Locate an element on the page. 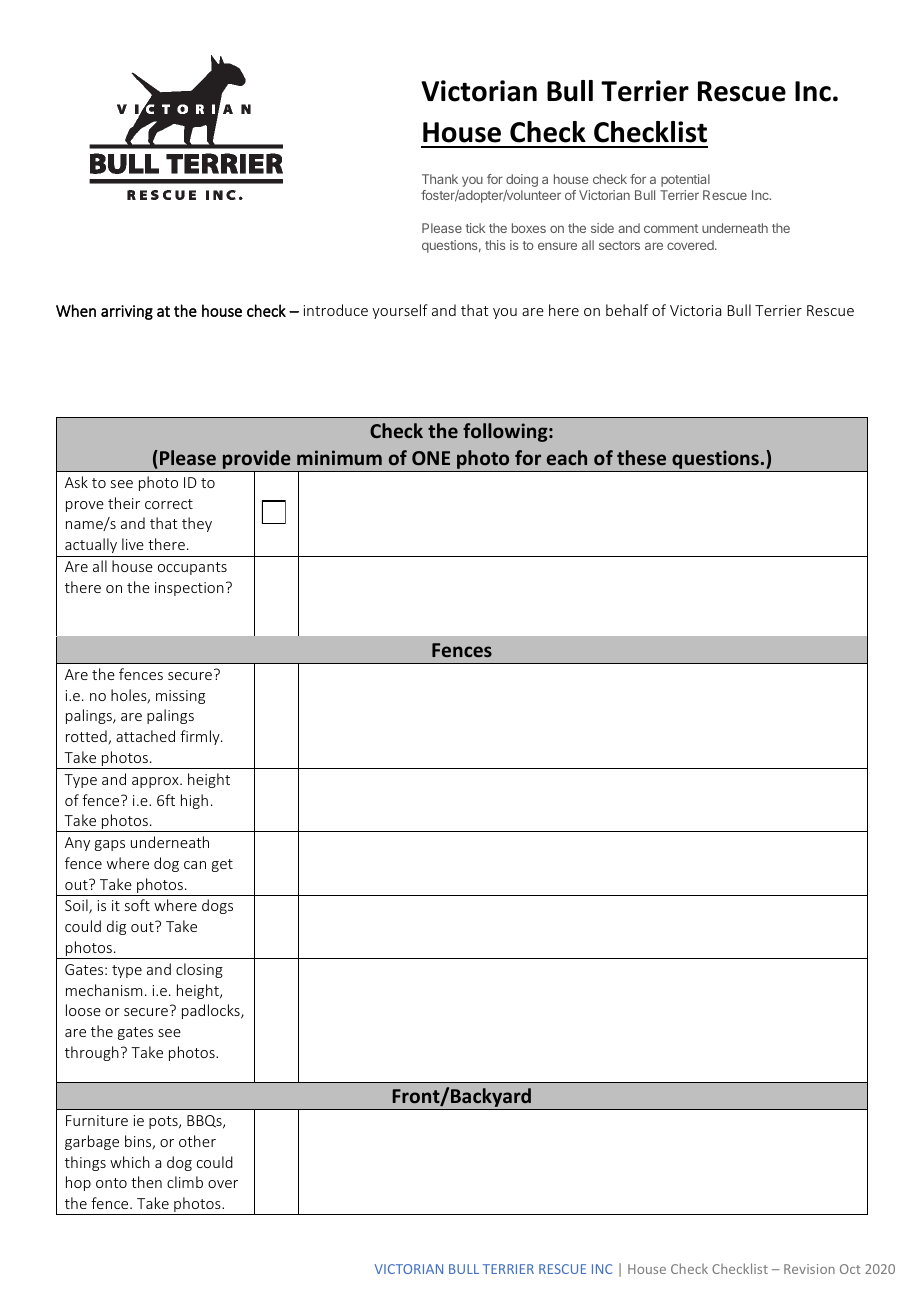 Image resolution: width=924 pixels, height=1307 pixels. climb is located at coordinates (185, 1182).
